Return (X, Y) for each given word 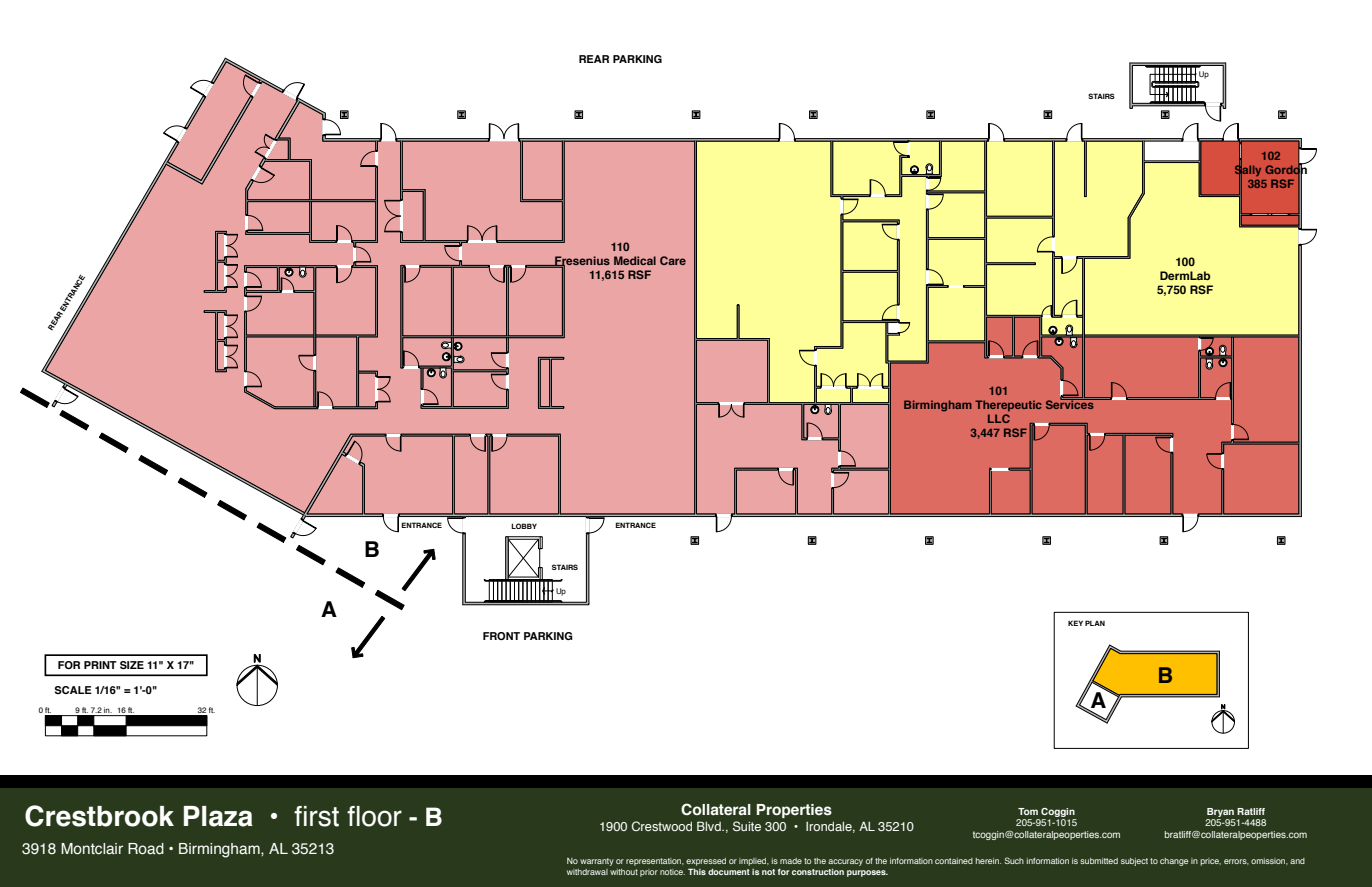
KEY (1075, 623)
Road (146, 849)
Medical (635, 260)
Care (673, 260)
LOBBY (524, 526)
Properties (794, 811)
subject (1134, 862)
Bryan (1220, 812)
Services (1071, 403)
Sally (1248, 171)
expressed (706, 863)
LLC (999, 418)
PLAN (1095, 623)
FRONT (501, 636)
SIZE (132, 665)
